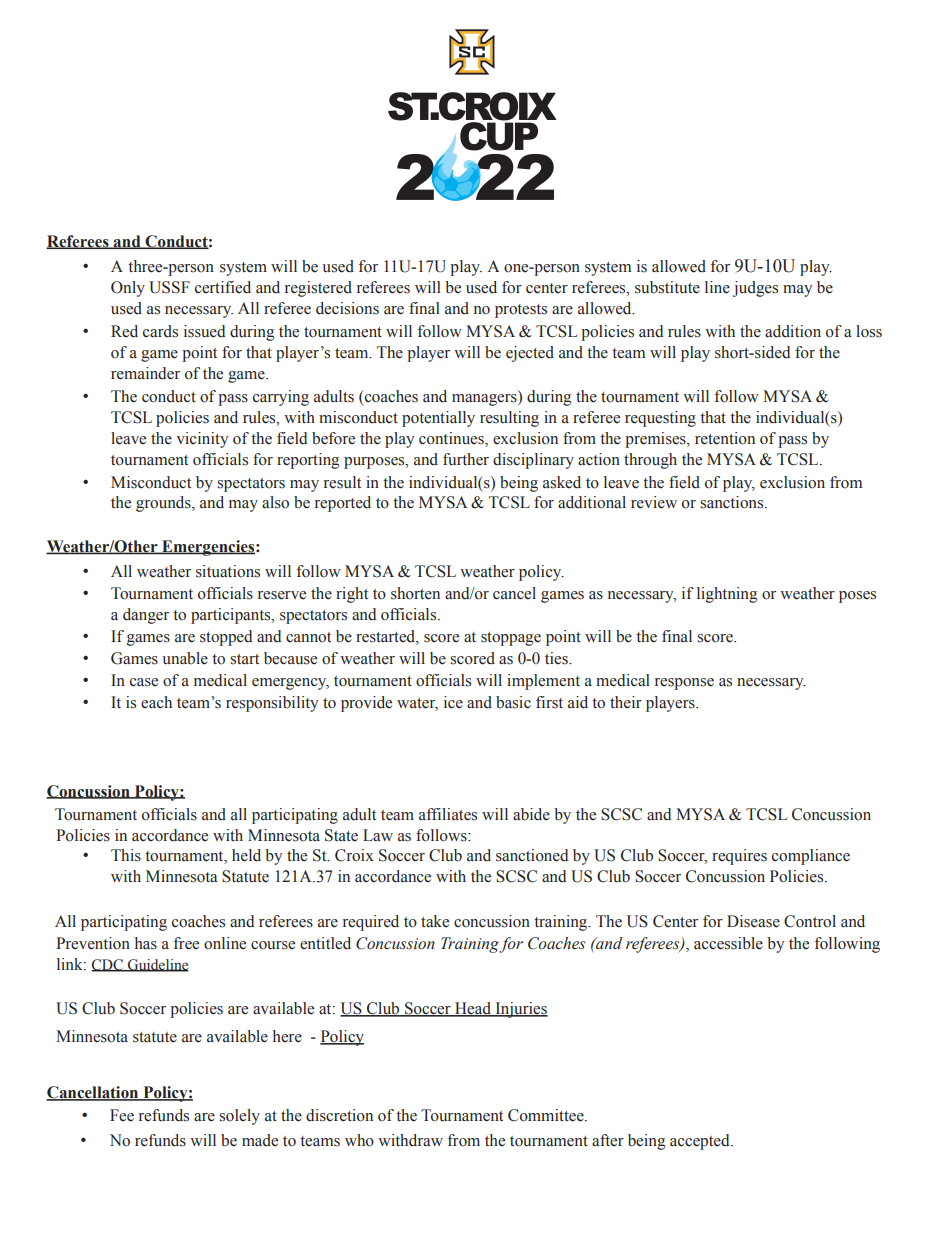 The width and height of the screenshot is (952, 1233). Describe the element at coordinates (753, 921) in the screenshot. I see `Disease` at that location.
